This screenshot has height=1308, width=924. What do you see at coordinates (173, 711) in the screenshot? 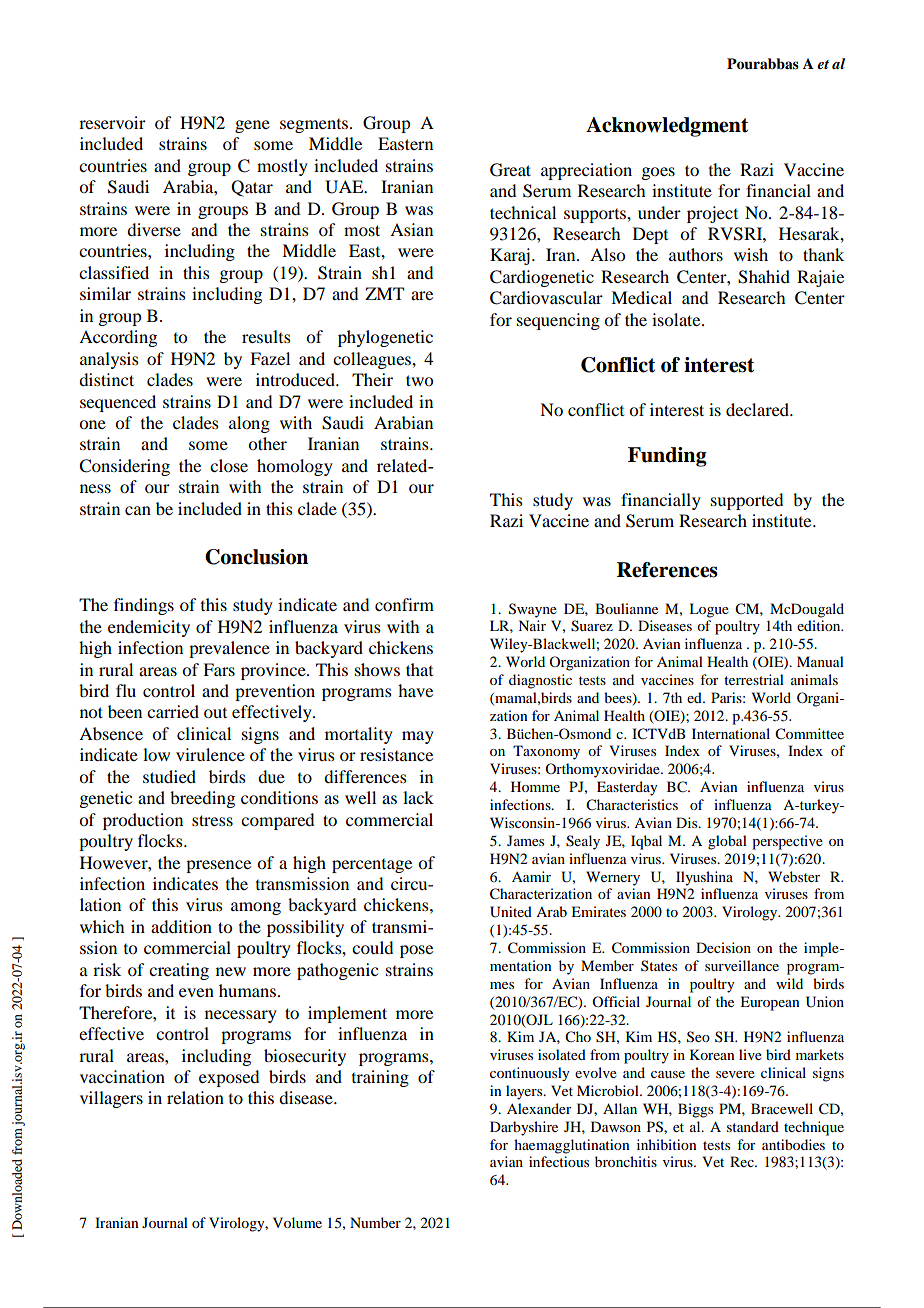
I see `carried` at bounding box center [173, 711].
